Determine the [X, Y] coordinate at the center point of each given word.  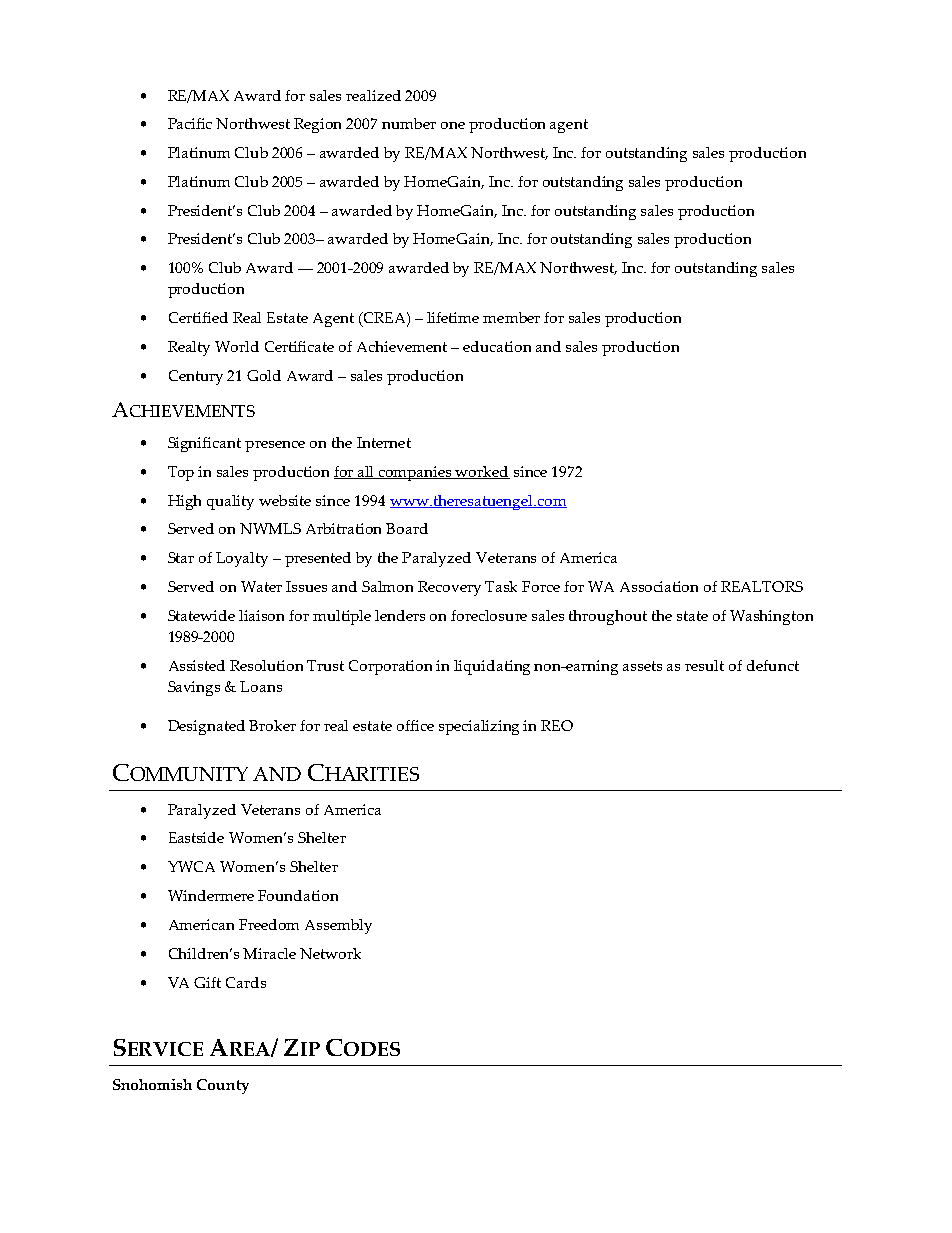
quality [230, 502]
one [453, 125]
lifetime [453, 317]
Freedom [269, 924]
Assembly [338, 926]
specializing [479, 727]
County [223, 1086]
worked [482, 472]
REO [557, 725]
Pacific [190, 123]
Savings [194, 688]
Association [659, 586]
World [237, 346]
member [511, 317]
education [497, 346]
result [704, 665]
